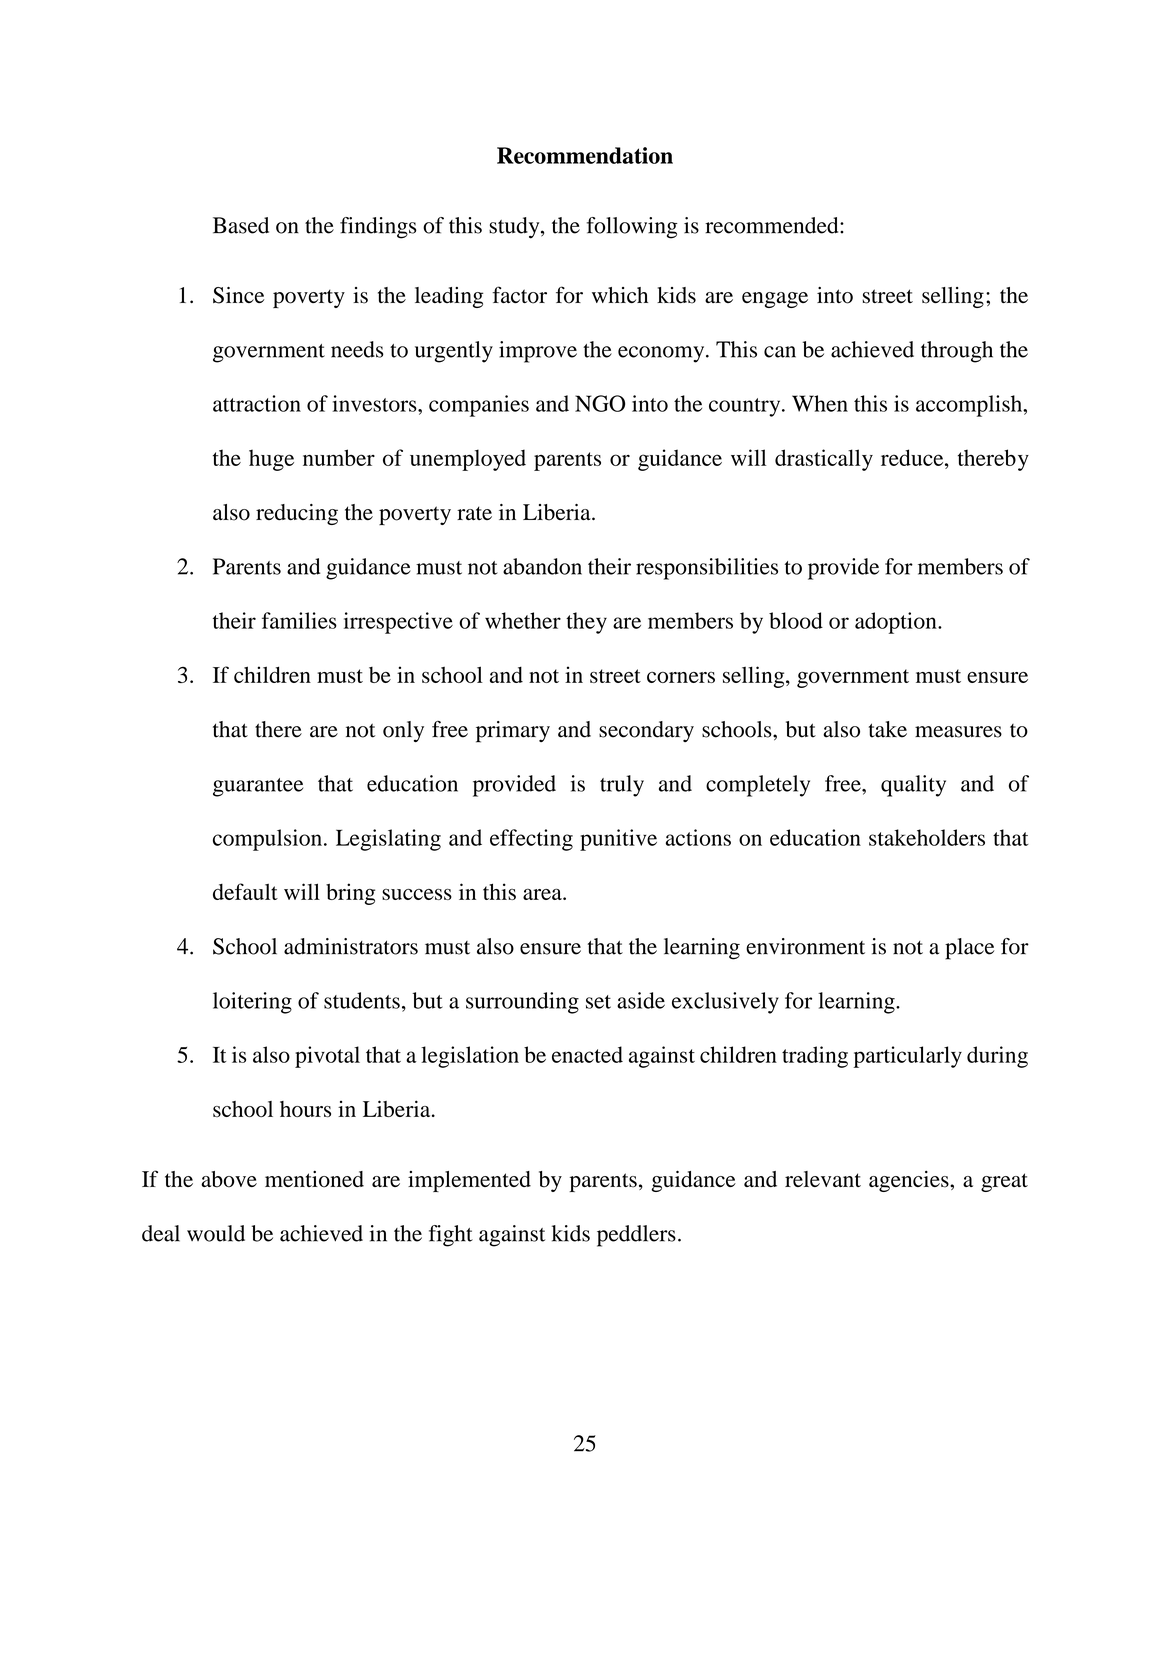 This document has height=1655, width=1170. I want to click on recommended, so click(773, 225).
